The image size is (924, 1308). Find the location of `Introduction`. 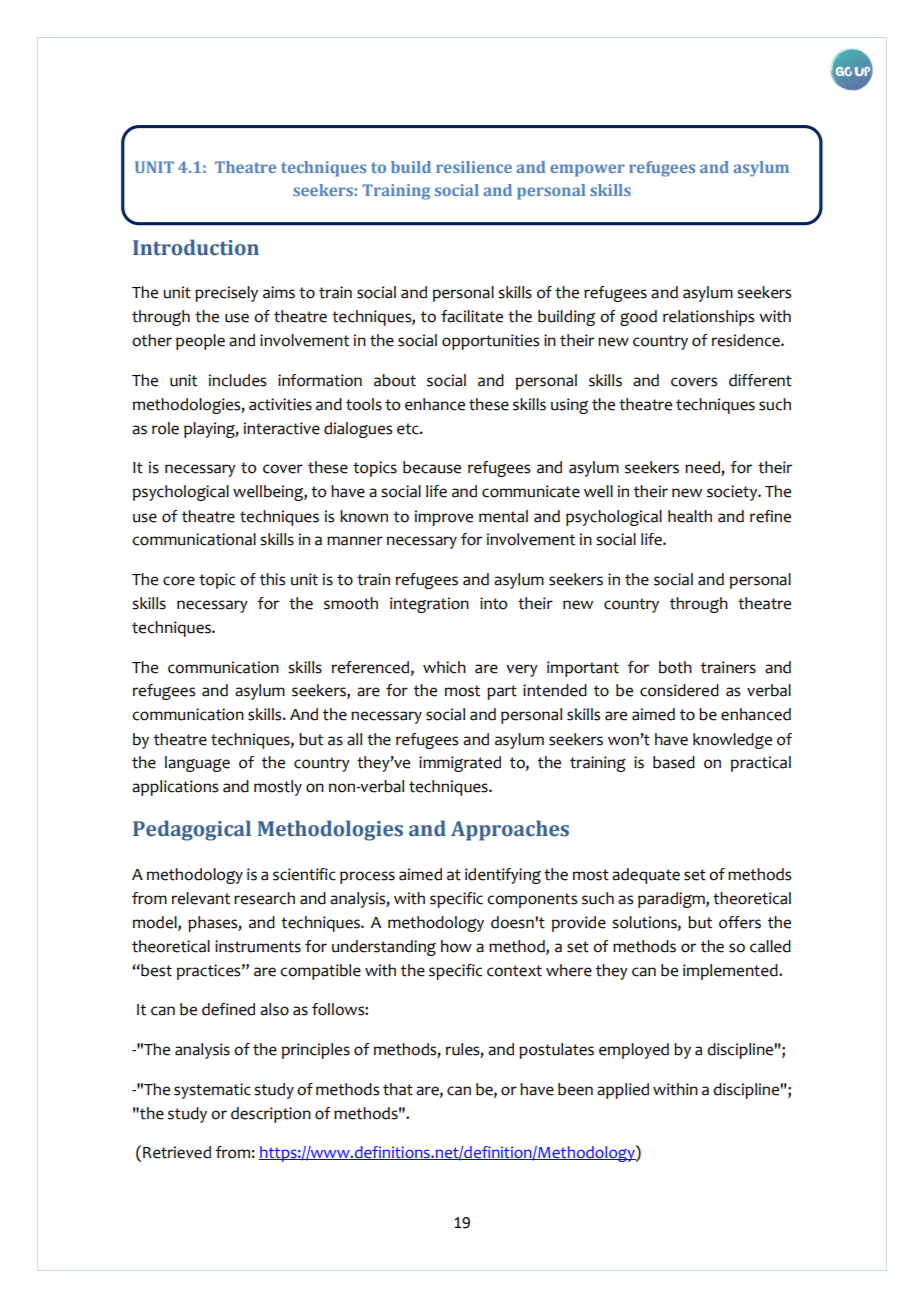

Introduction is located at coordinates (196, 247).
